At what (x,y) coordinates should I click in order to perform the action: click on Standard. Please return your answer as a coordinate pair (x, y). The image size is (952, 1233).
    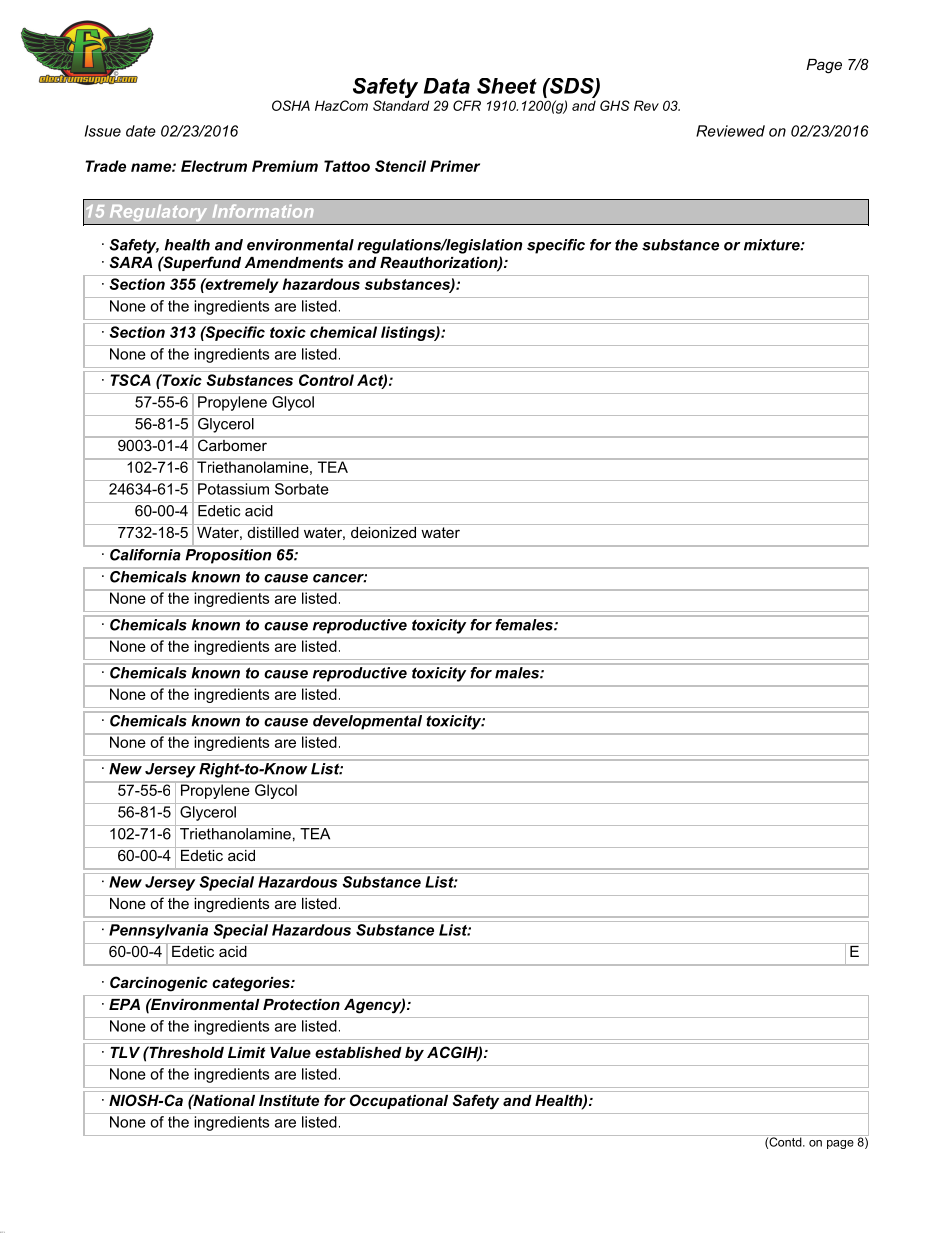
    Looking at the image, I should click on (401, 105).
